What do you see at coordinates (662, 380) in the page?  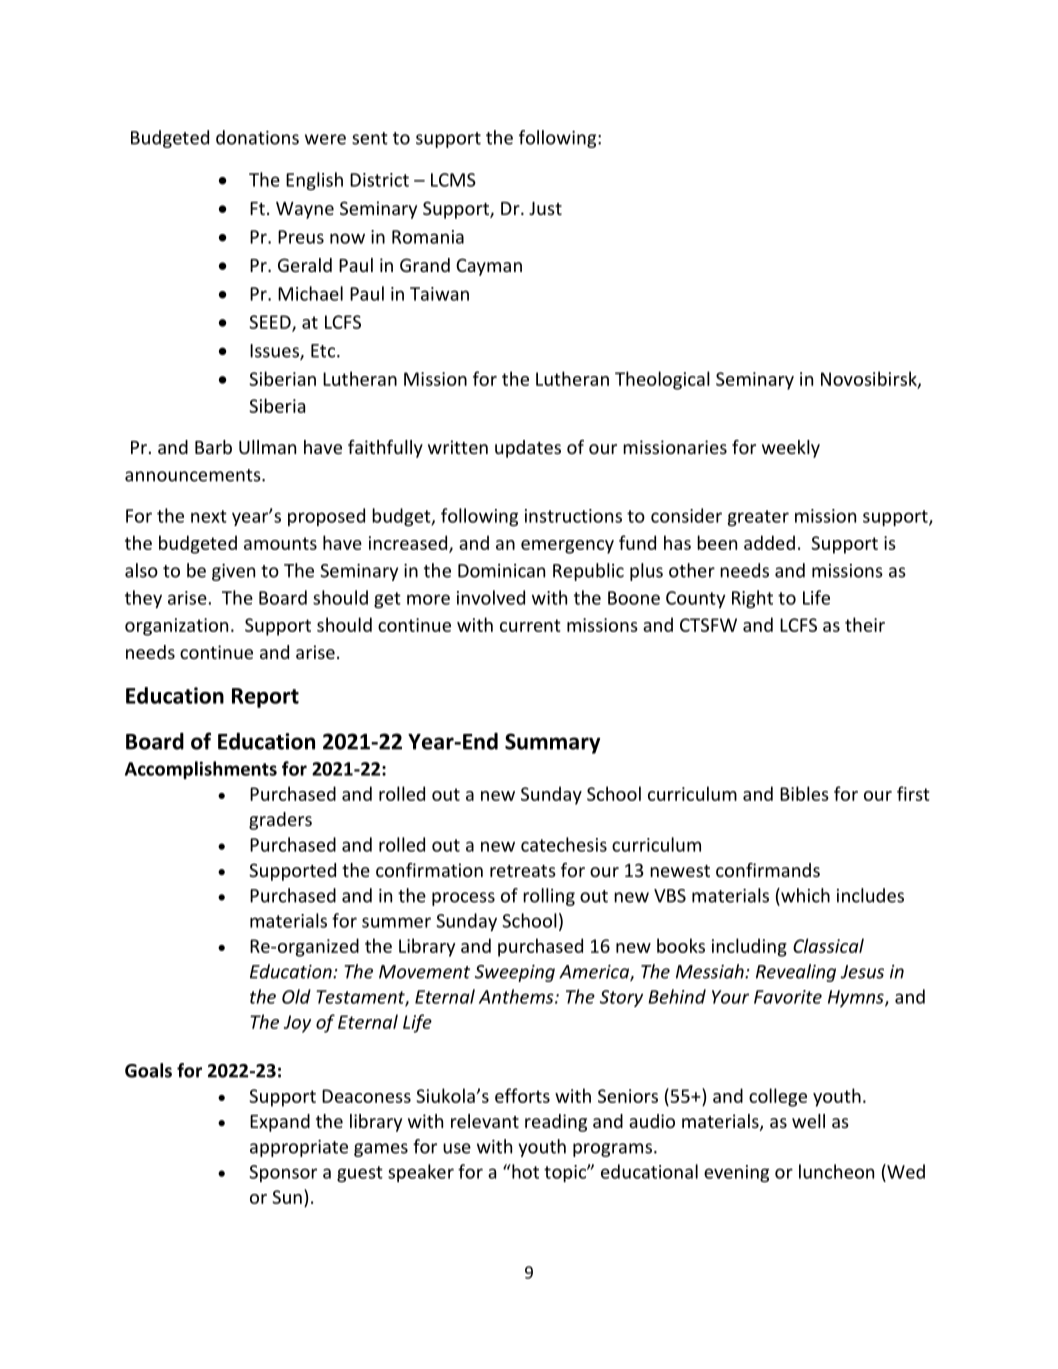 I see `Theological` at bounding box center [662, 380].
